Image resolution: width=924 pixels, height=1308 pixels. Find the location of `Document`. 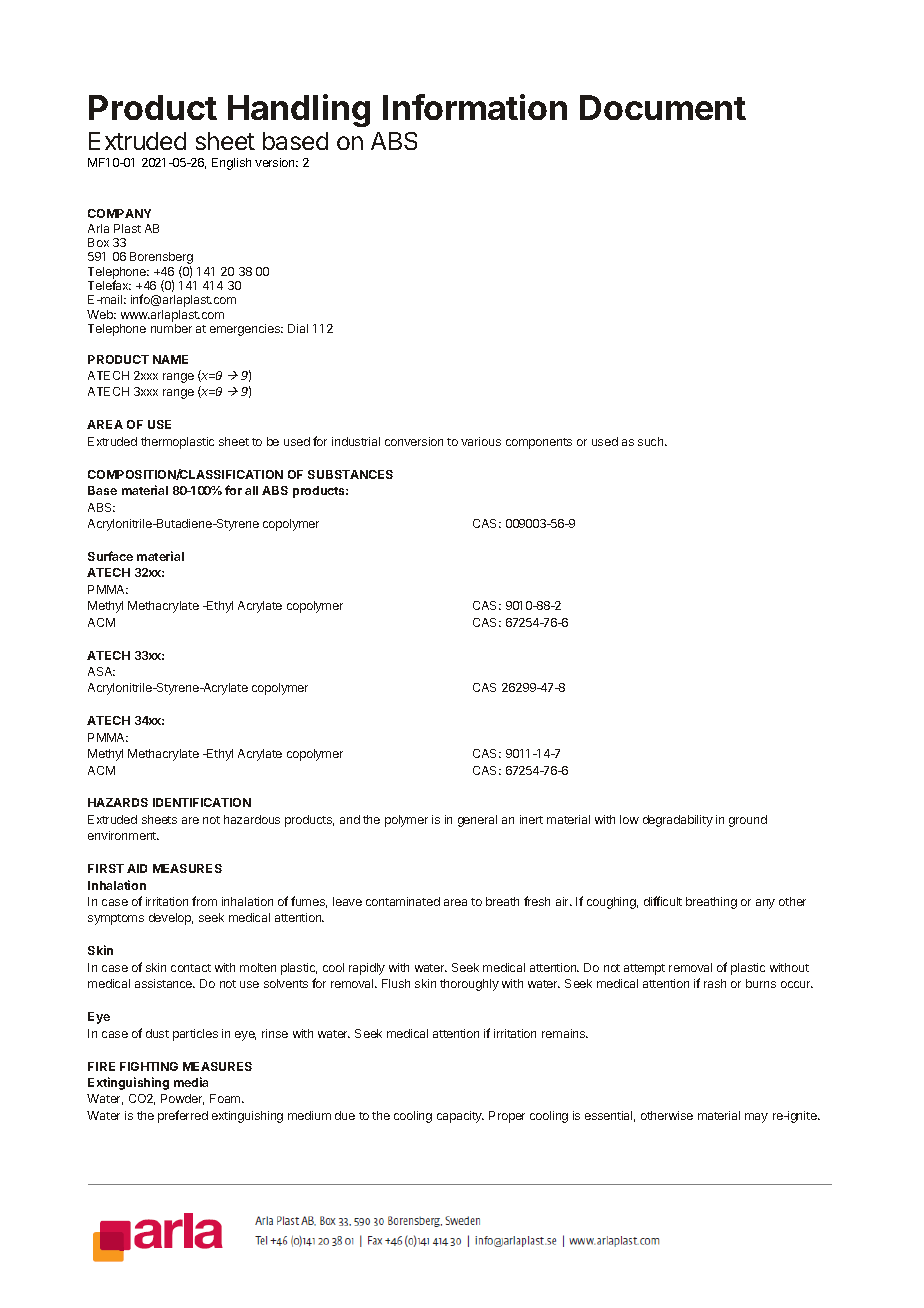

Document is located at coordinates (663, 107).
